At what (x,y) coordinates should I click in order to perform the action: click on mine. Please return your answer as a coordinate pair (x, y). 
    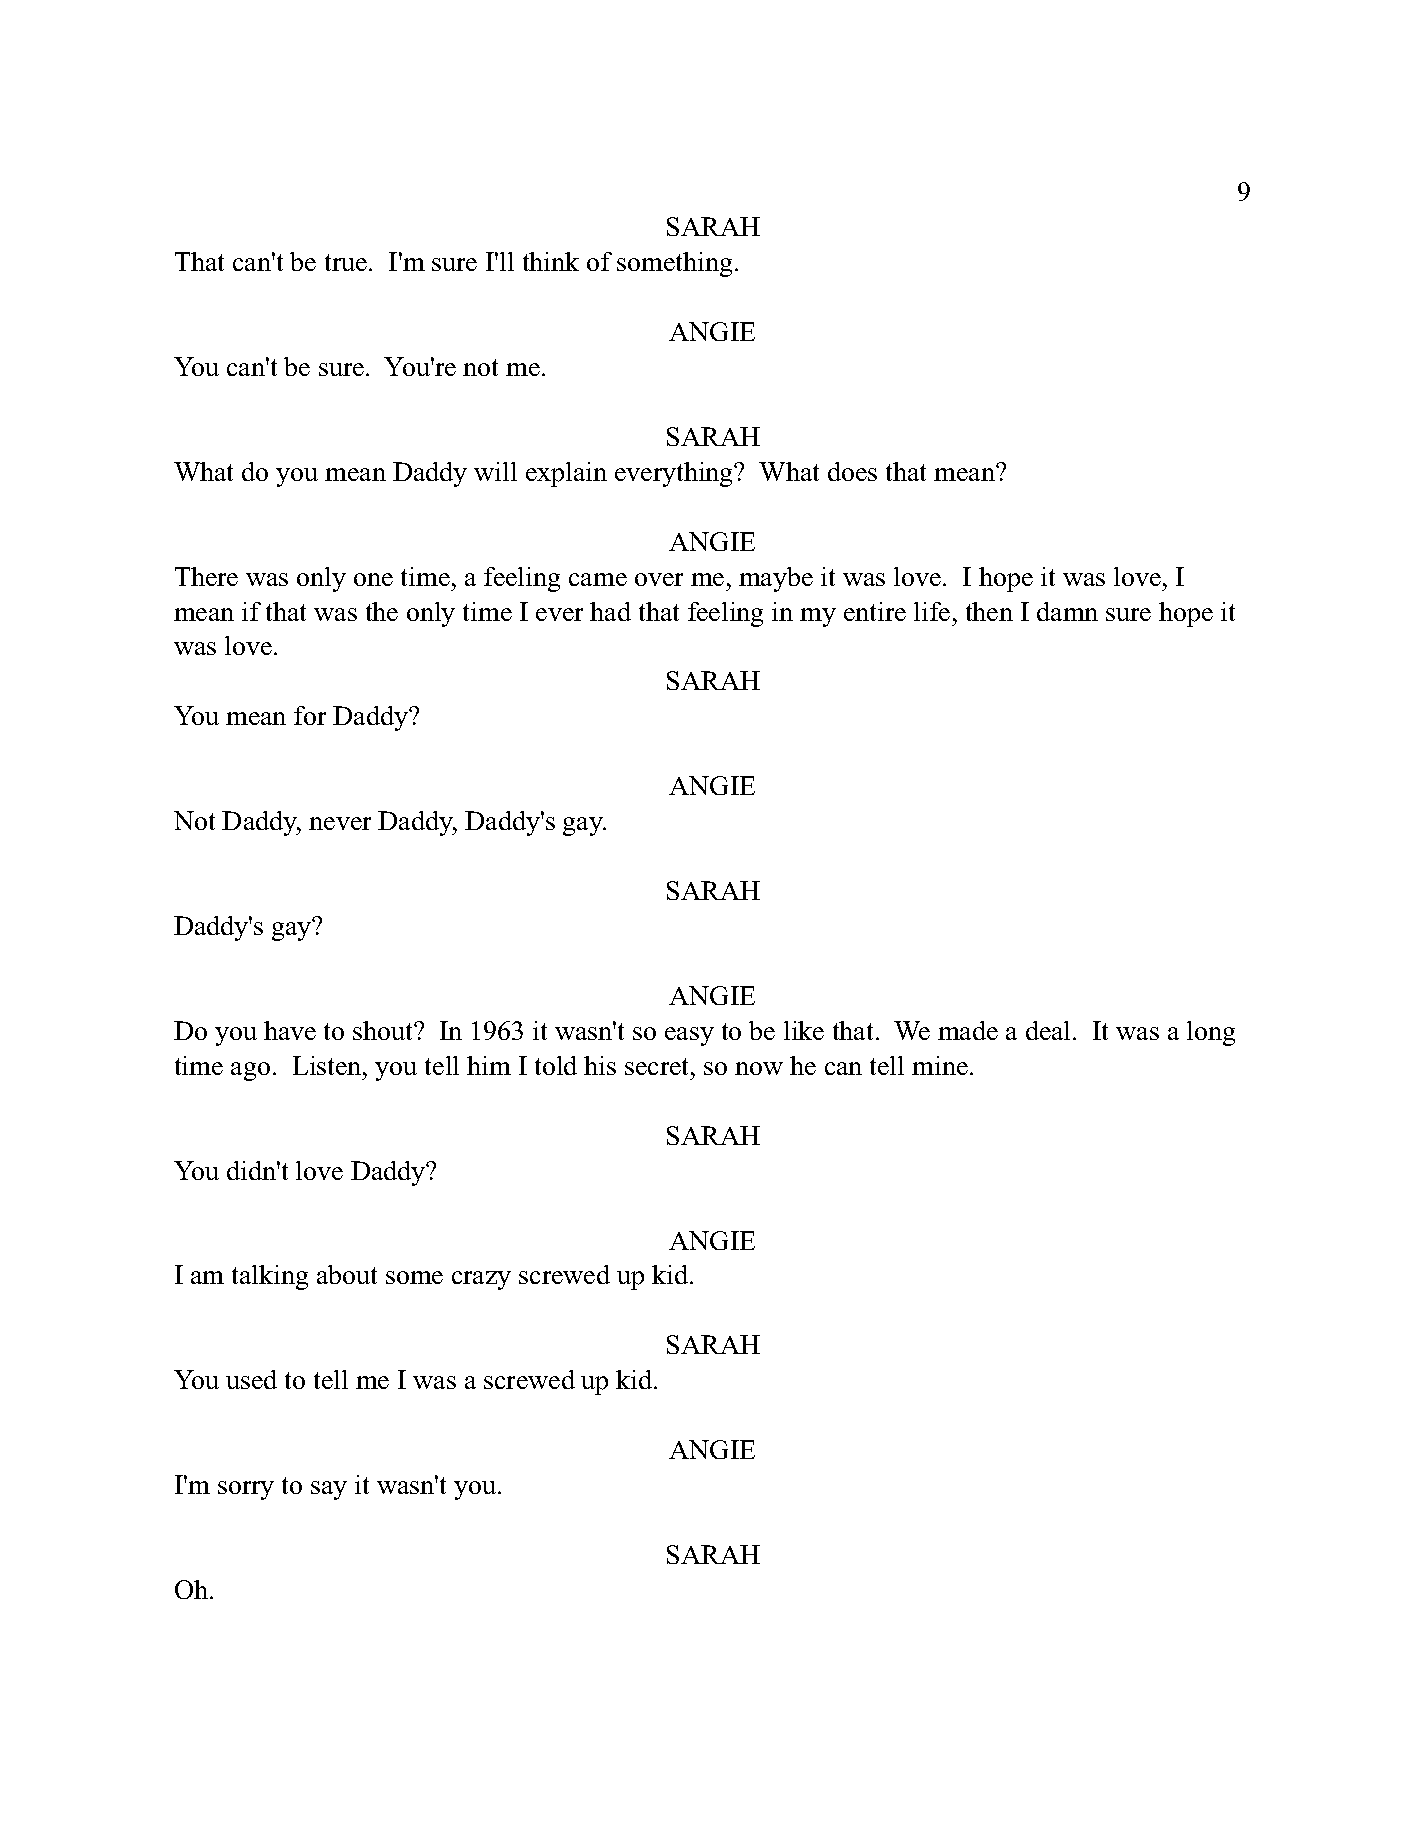
    Looking at the image, I should click on (940, 1065).
